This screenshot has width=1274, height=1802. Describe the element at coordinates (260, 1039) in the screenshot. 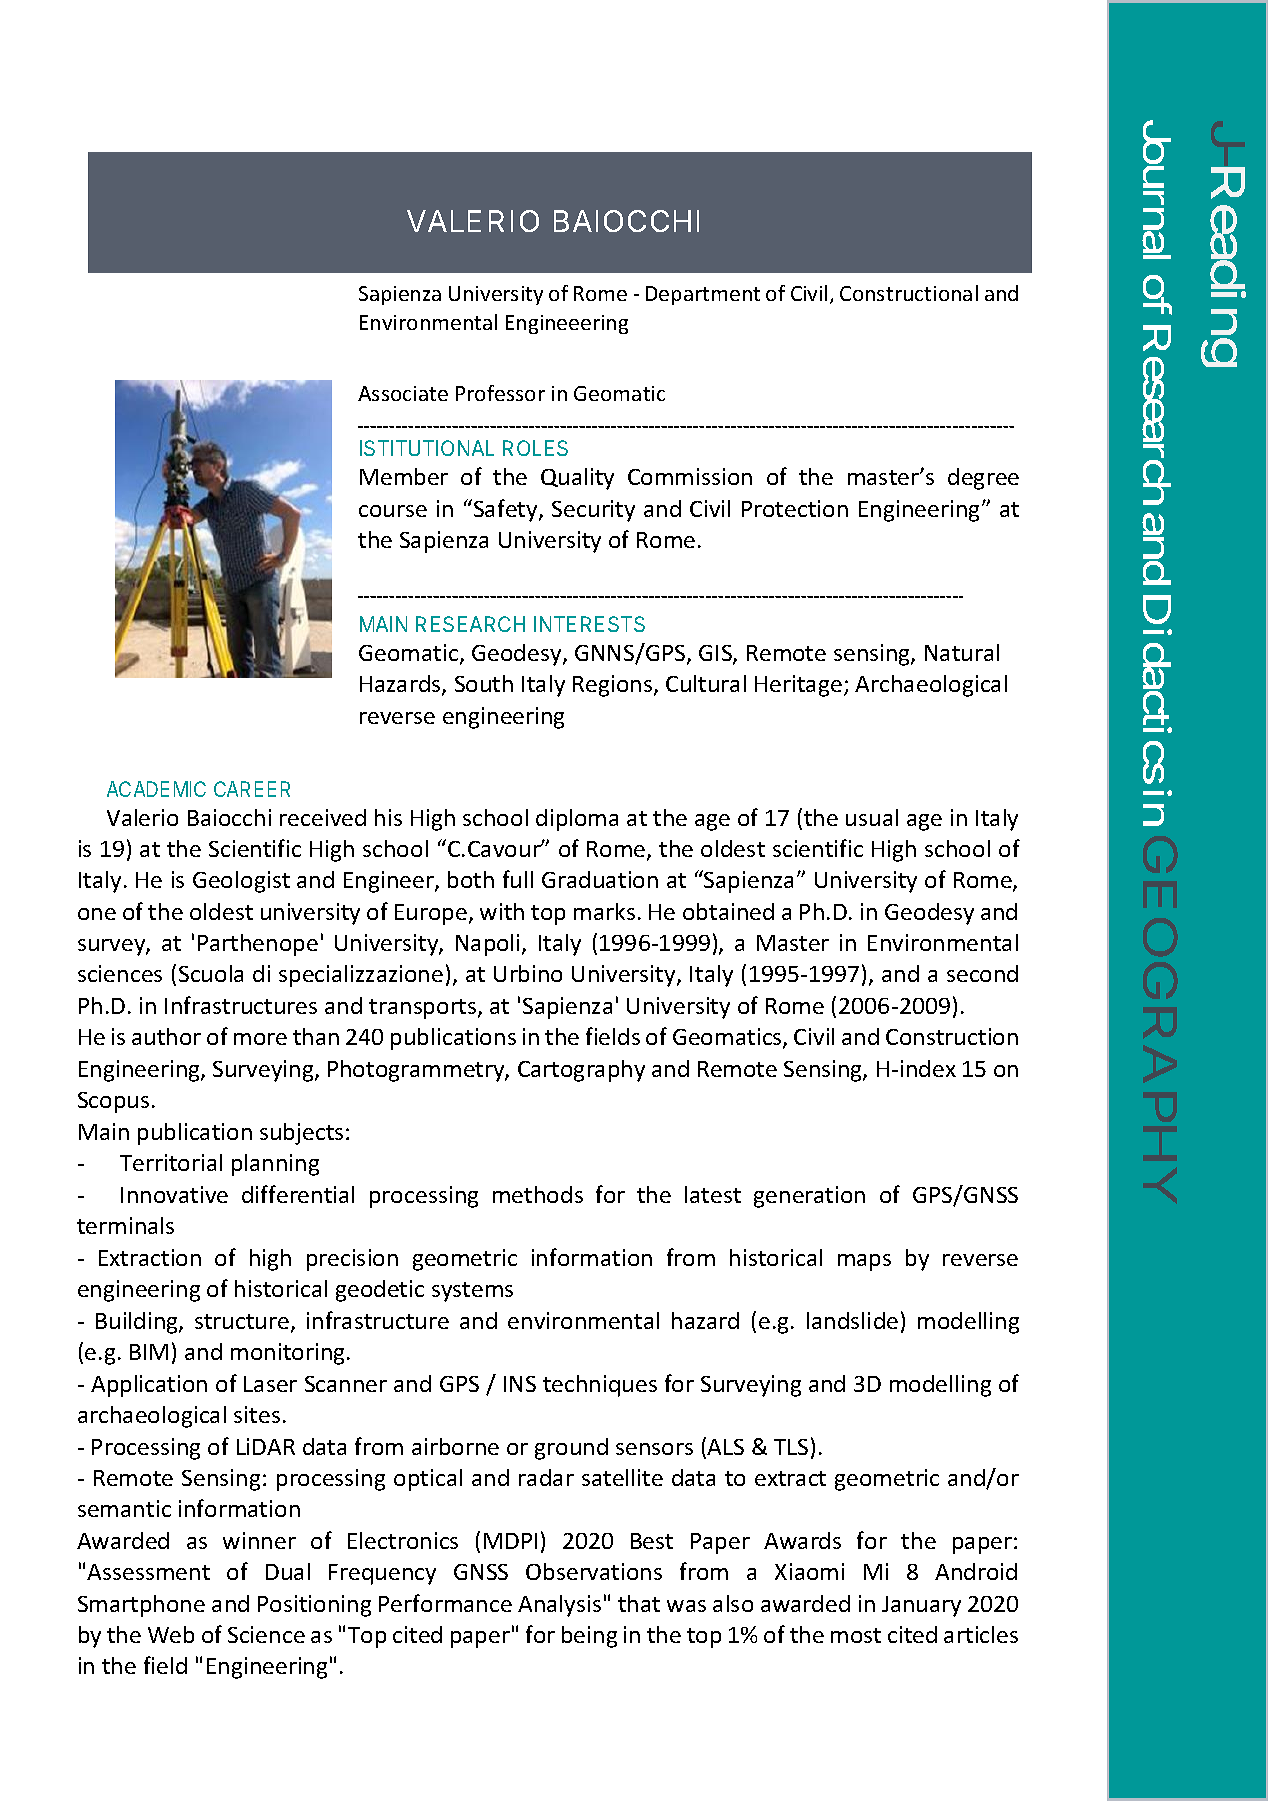

I see `more` at that location.
